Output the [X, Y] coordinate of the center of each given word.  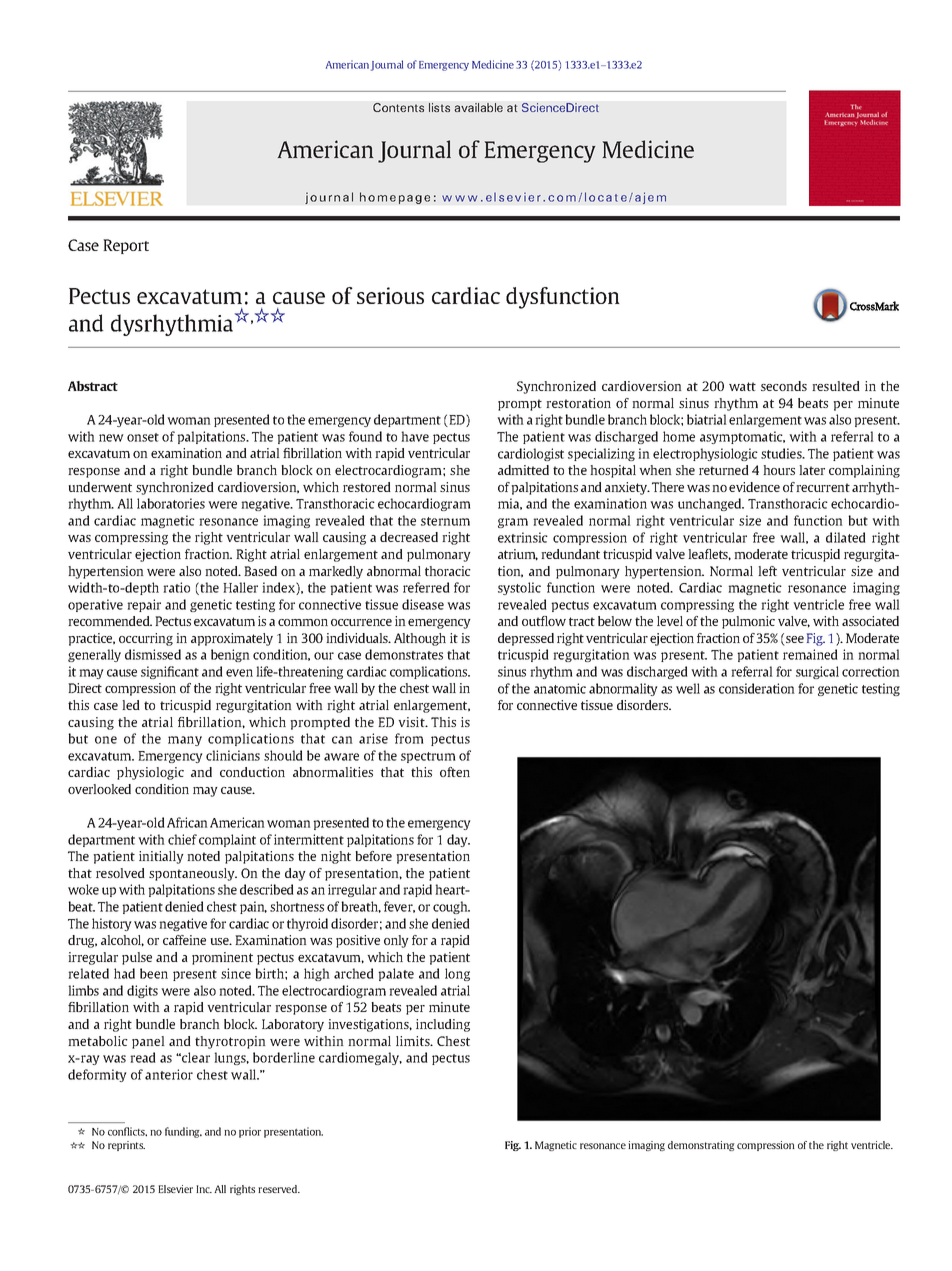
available [478, 107]
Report [126, 246]
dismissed [153, 654]
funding [183, 1132]
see [794, 641]
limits [414, 1041]
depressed [526, 639]
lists [439, 107]
